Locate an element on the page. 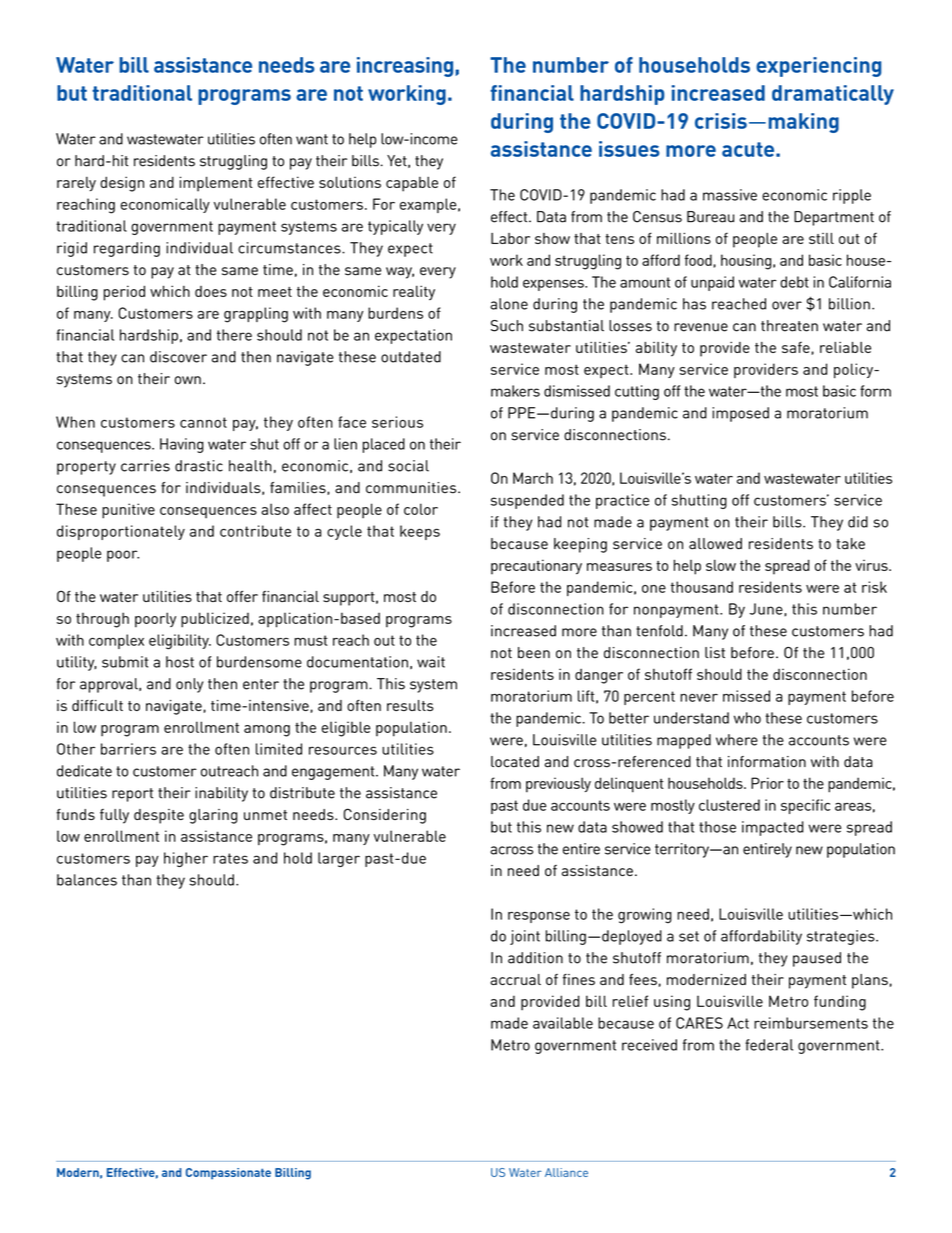 The image size is (952, 1233). impacted is located at coordinates (773, 828).
